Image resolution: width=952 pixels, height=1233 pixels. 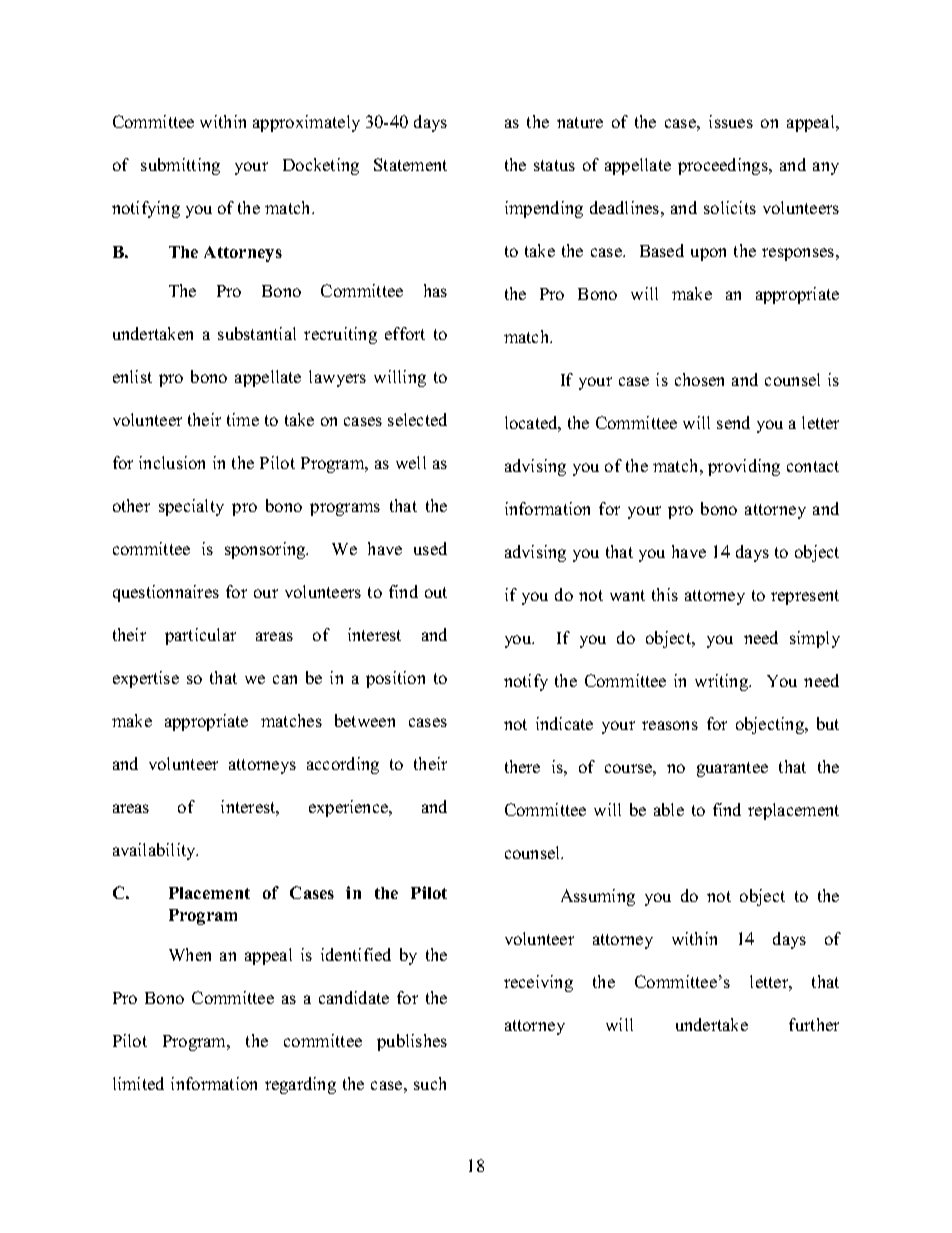 I want to click on expertise, so click(x=146, y=679).
